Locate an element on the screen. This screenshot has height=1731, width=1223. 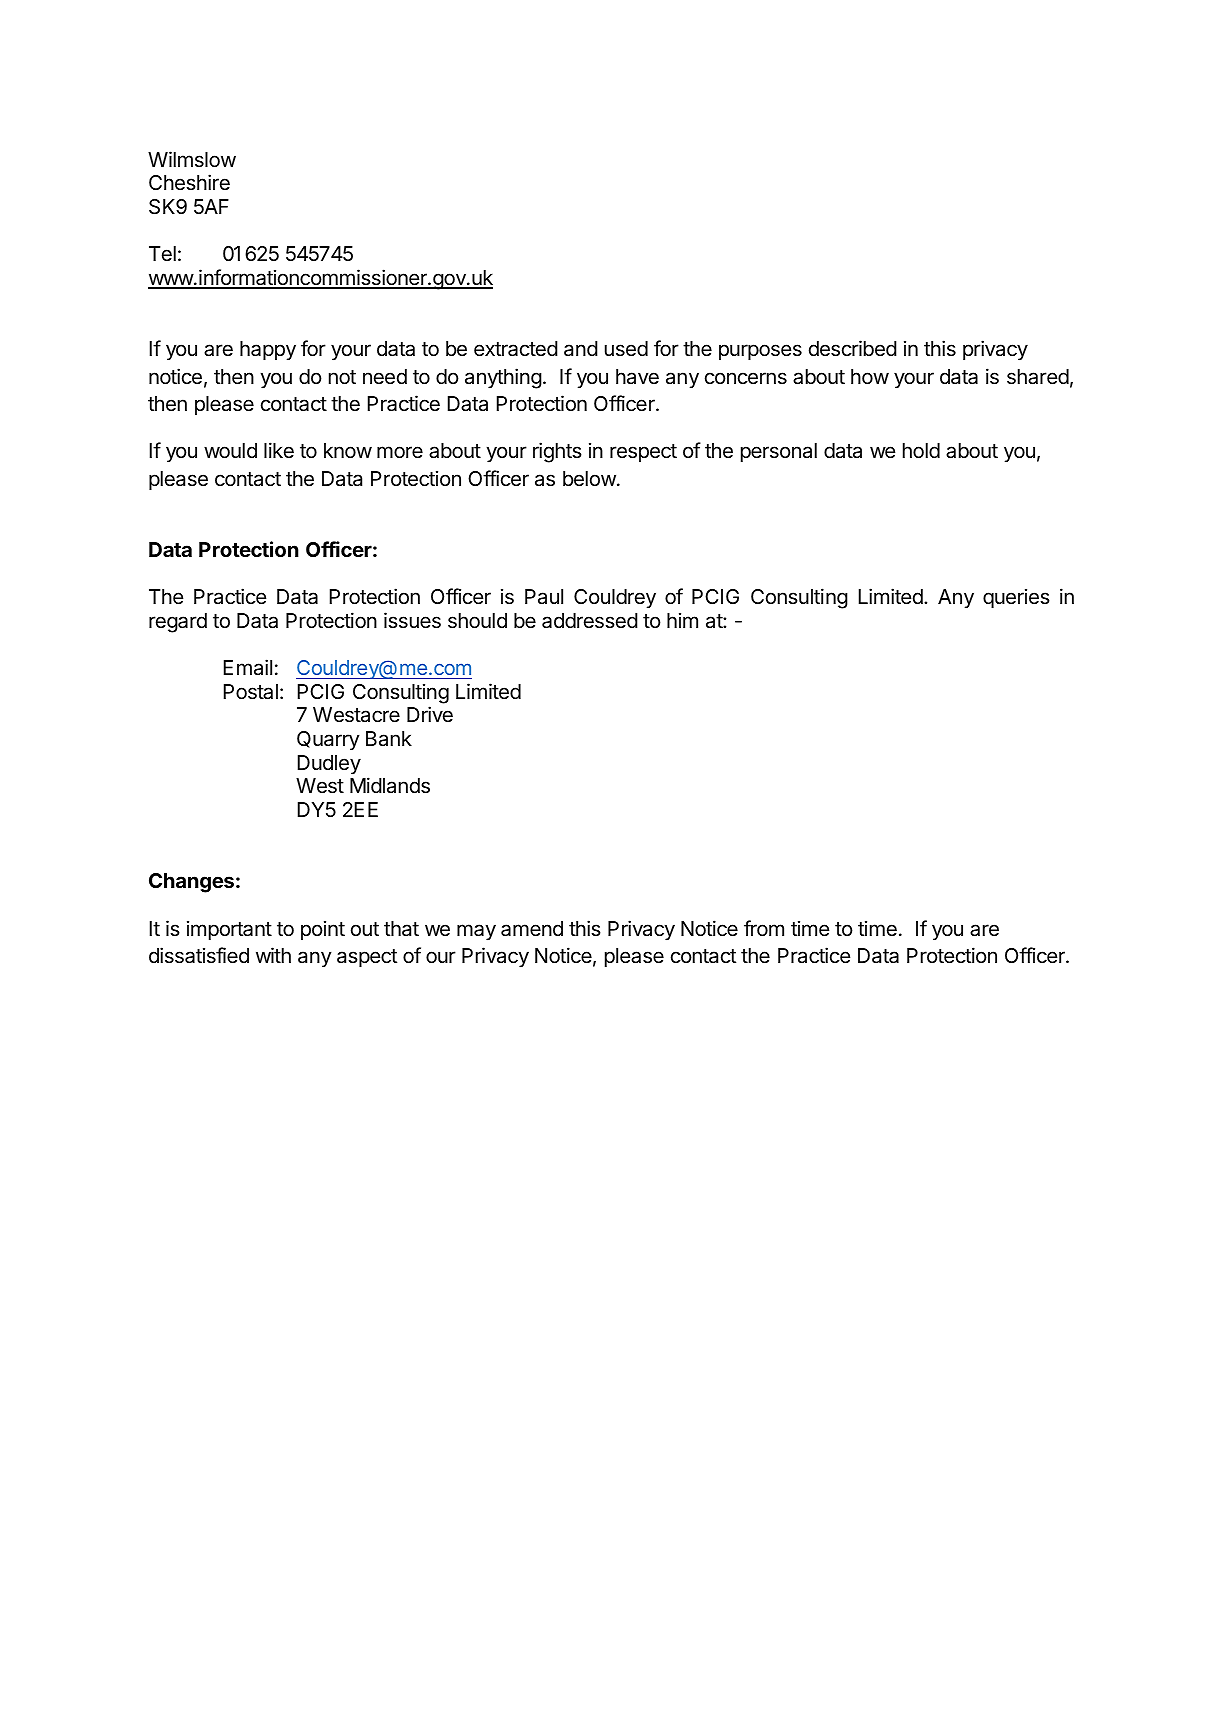
used is located at coordinates (626, 349).
